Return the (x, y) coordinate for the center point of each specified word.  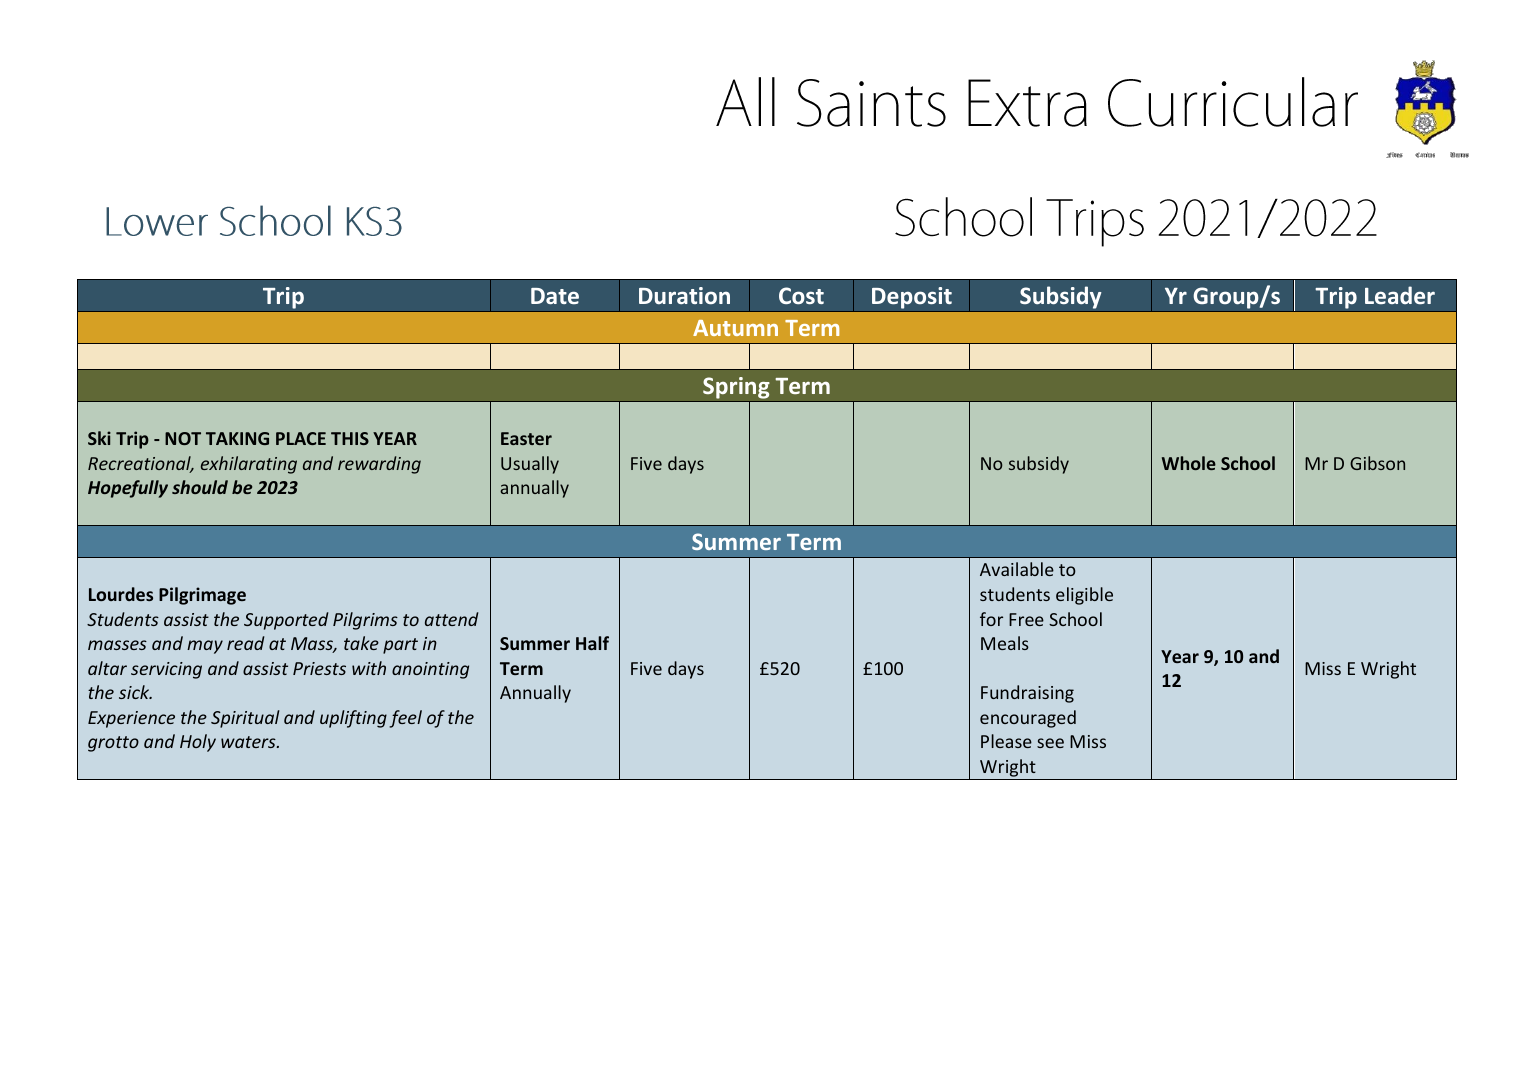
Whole (1189, 463)
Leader (1400, 295)
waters (249, 742)
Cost (801, 296)
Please (1006, 741)
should (200, 487)
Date (555, 296)
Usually (530, 465)
